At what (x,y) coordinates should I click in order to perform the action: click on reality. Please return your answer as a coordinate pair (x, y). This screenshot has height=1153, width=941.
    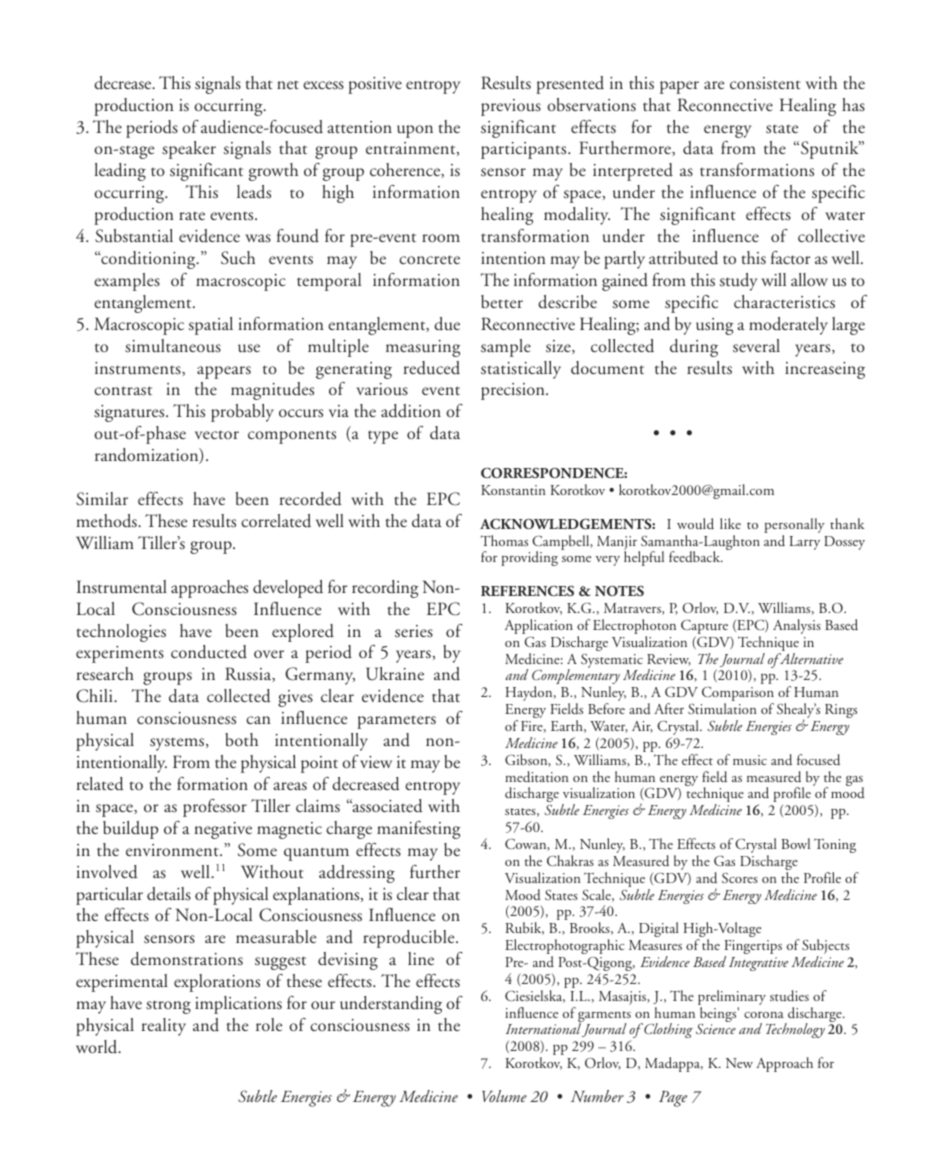
    Looking at the image, I should click on (164, 1027).
